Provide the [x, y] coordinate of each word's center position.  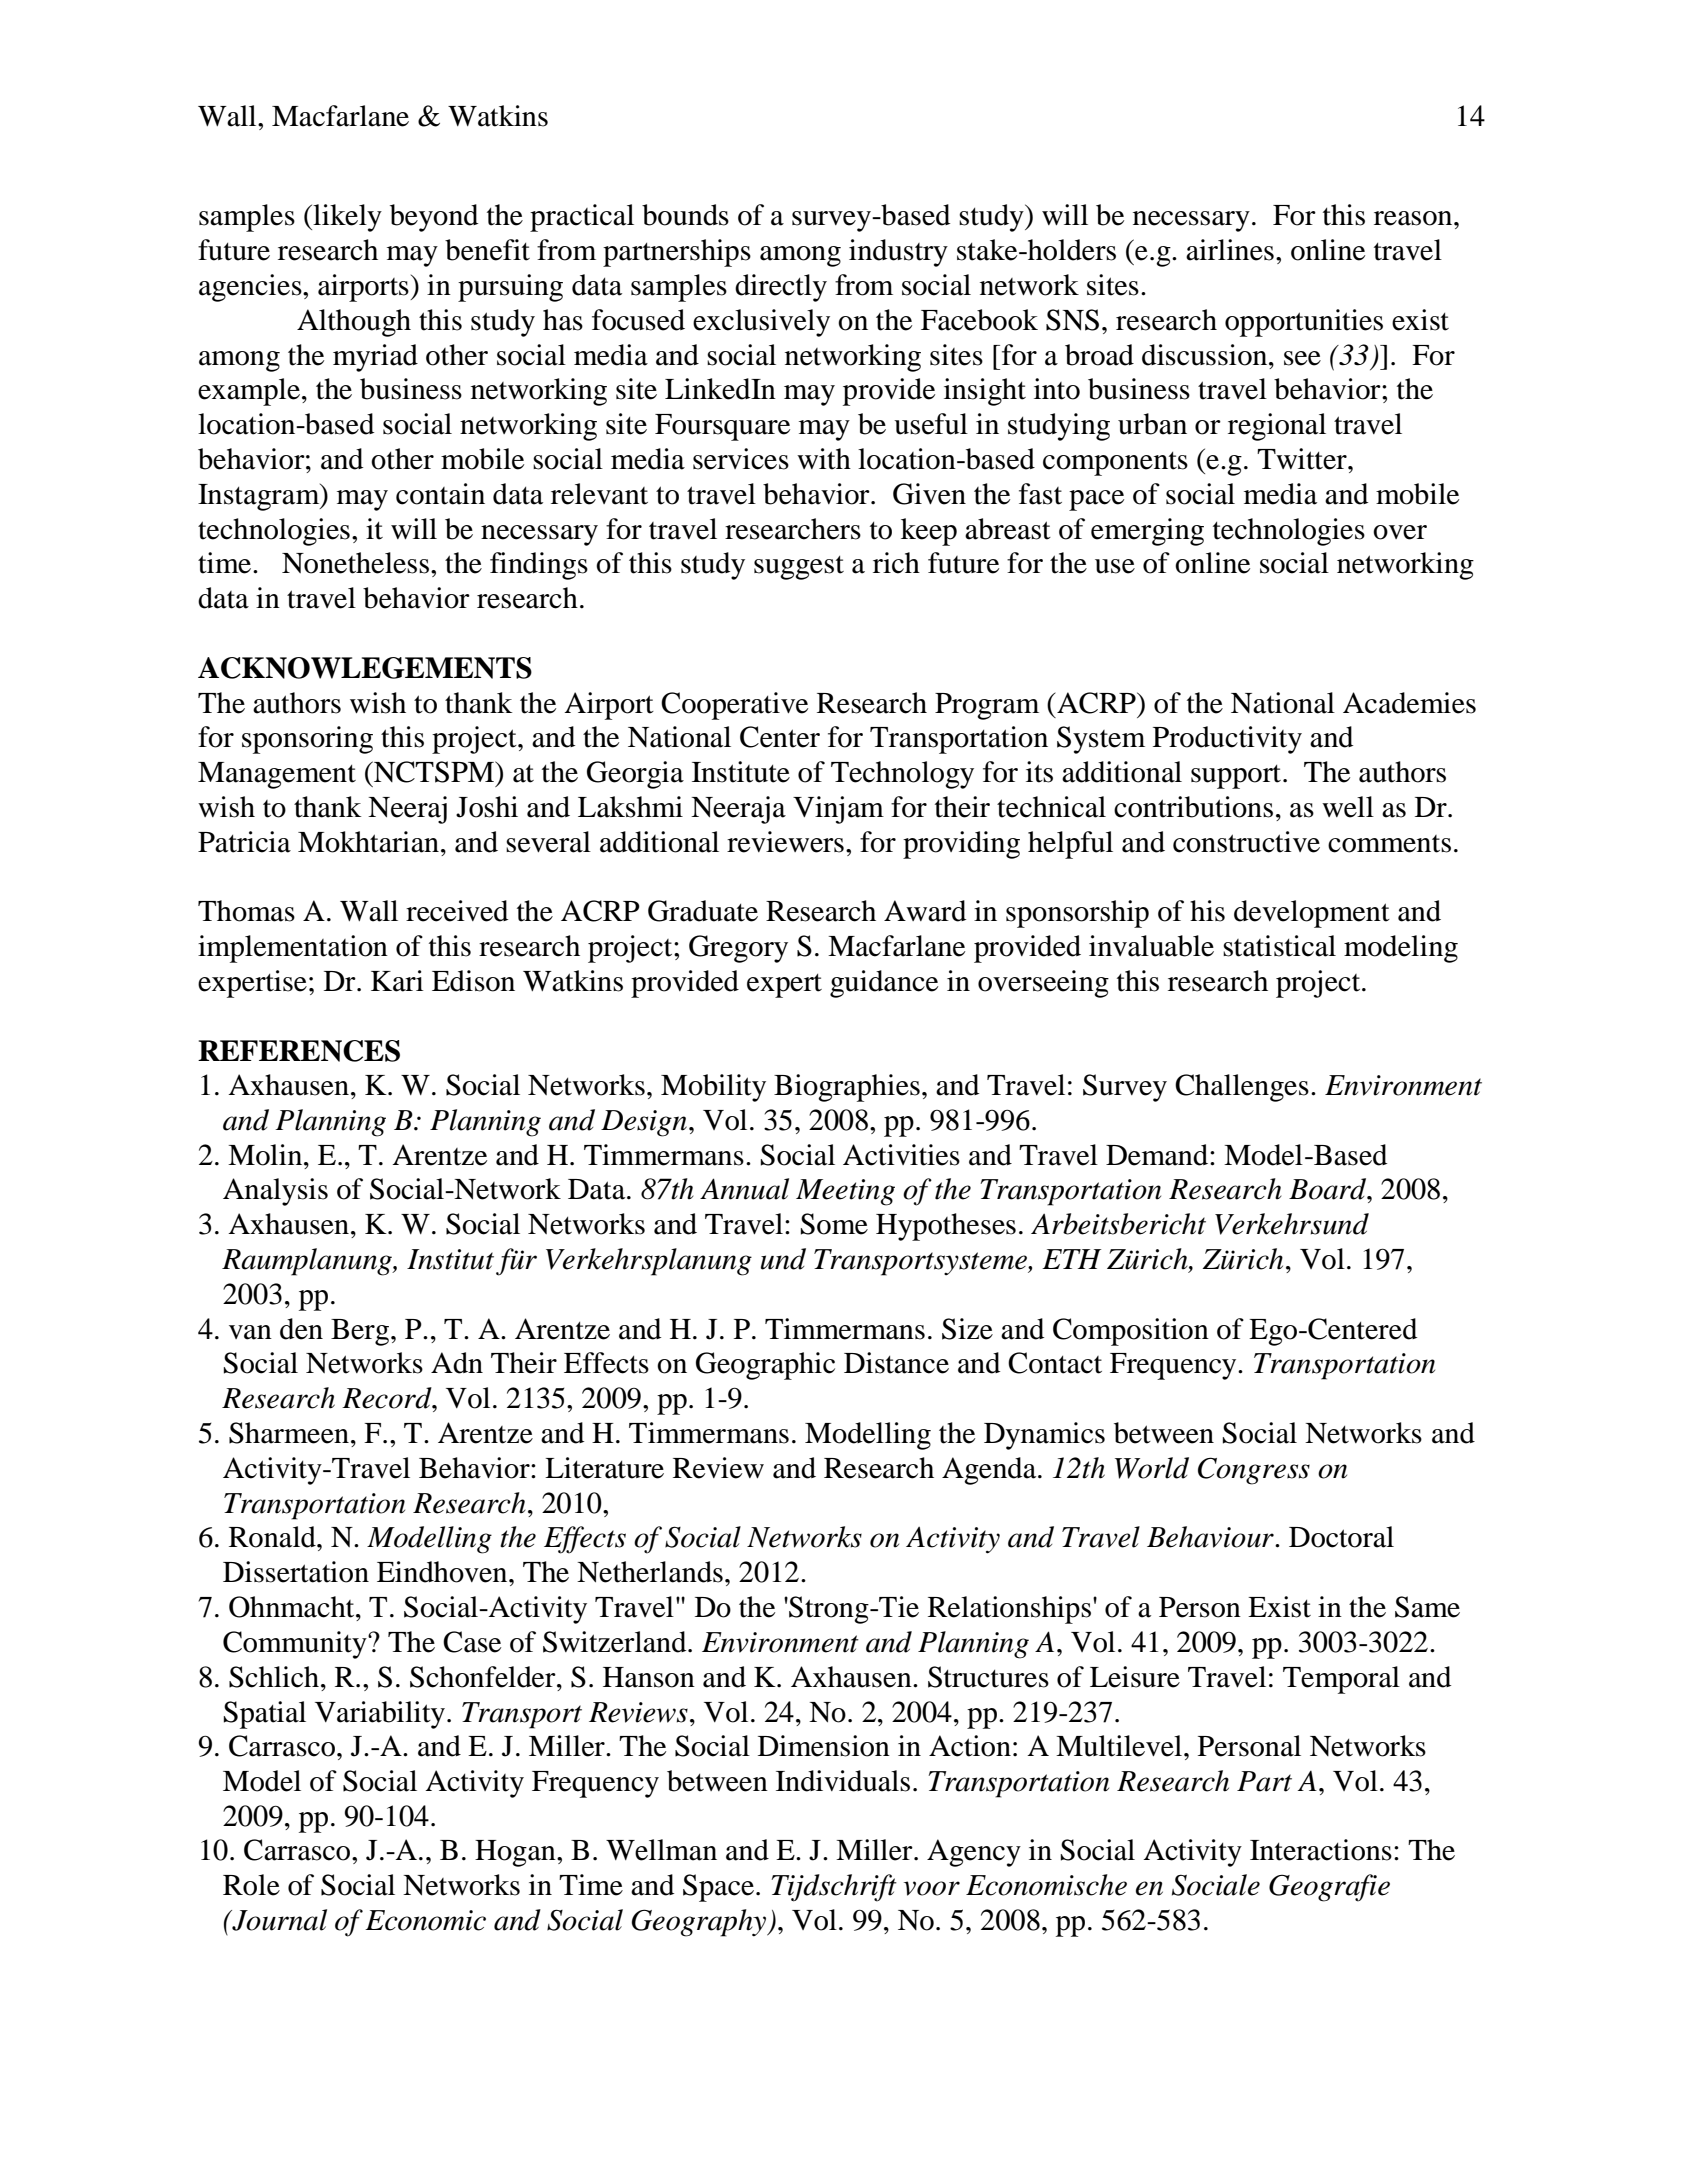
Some [834, 1224]
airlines [1230, 250]
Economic [425, 1920]
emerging [1147, 532]
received [457, 911]
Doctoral [1341, 1537]
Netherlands [650, 1572]
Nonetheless [355, 563]
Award [925, 911]
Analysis [275, 1192]
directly [781, 288]
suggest [799, 568]
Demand [1158, 1155]
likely [346, 218]
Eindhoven [443, 1572]
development [1312, 914]
